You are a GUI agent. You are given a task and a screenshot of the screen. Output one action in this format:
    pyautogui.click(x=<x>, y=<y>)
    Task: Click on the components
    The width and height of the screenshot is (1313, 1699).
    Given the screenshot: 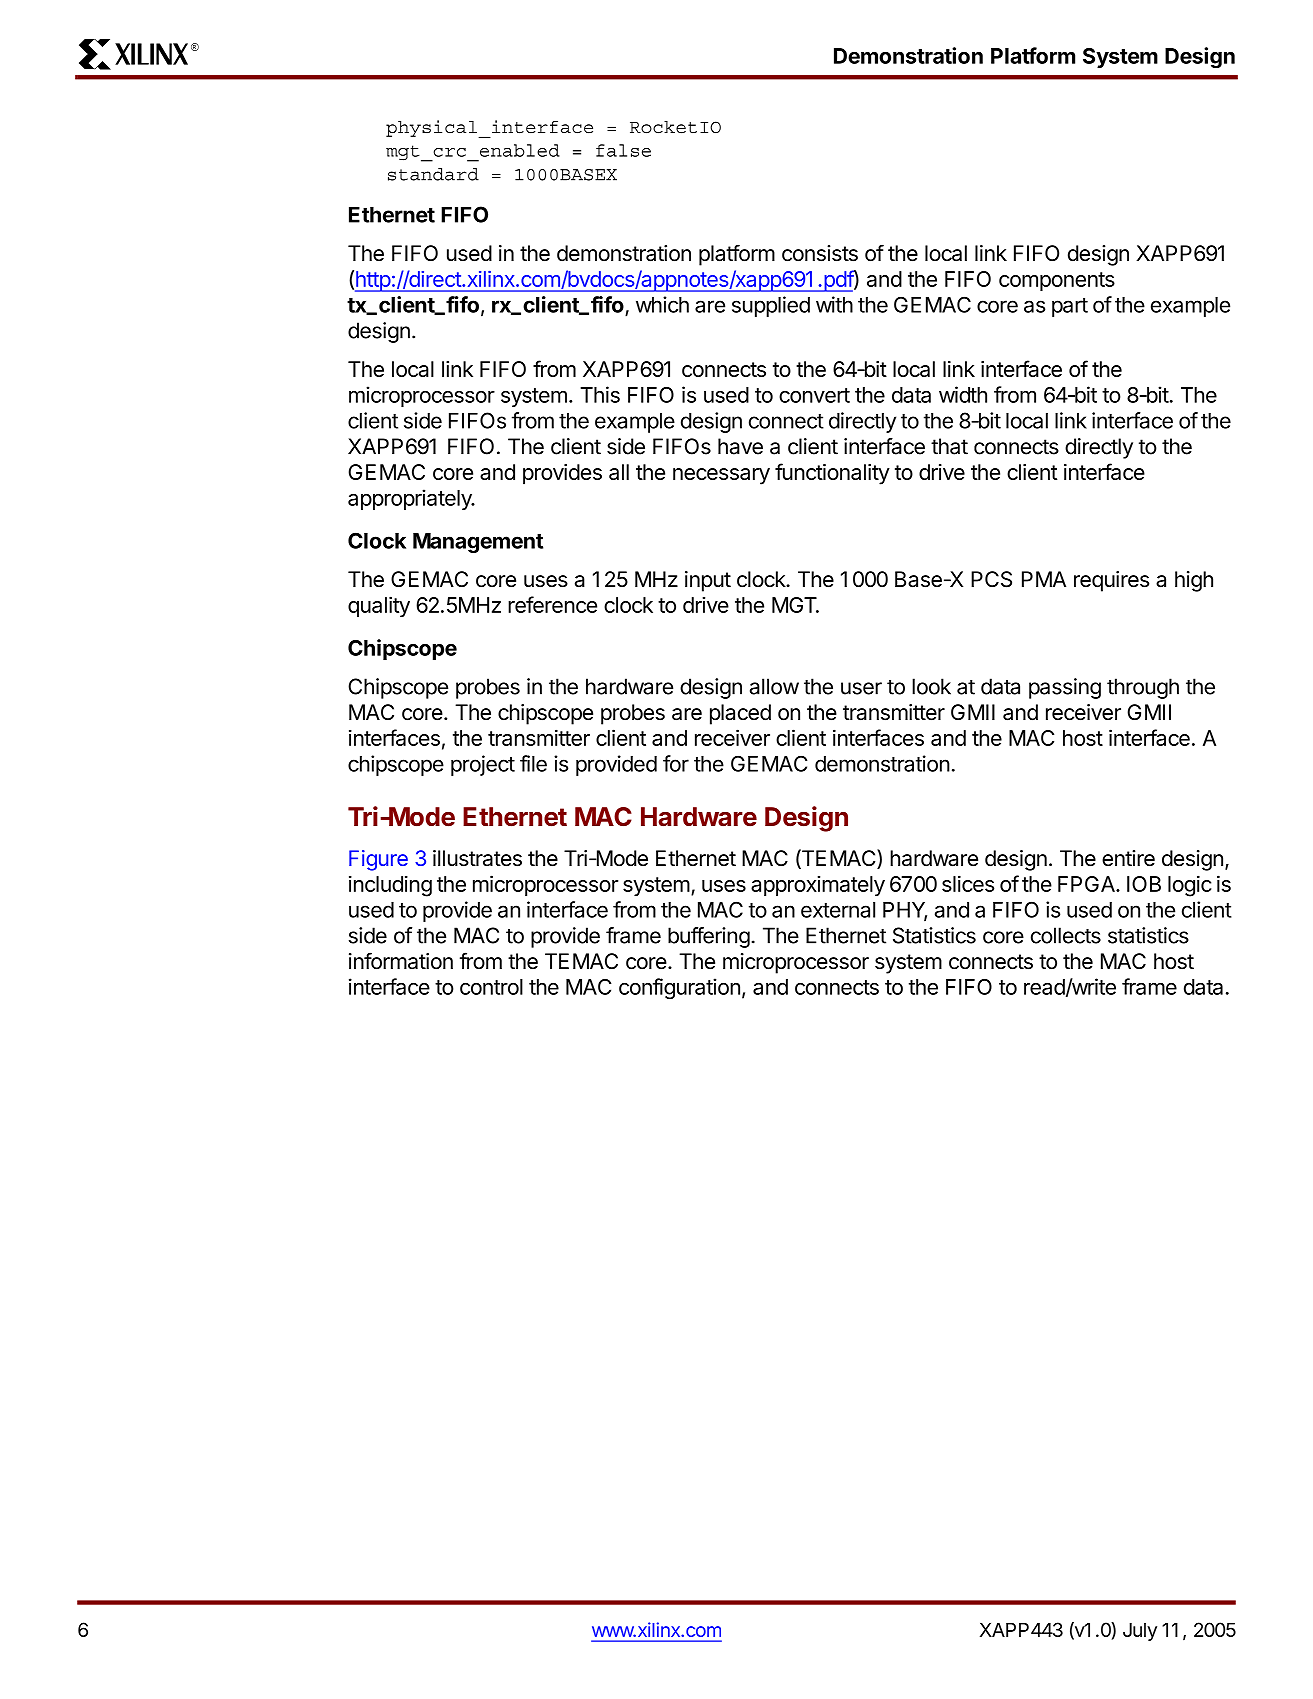 What is the action you would take?
    pyautogui.click(x=1057, y=281)
